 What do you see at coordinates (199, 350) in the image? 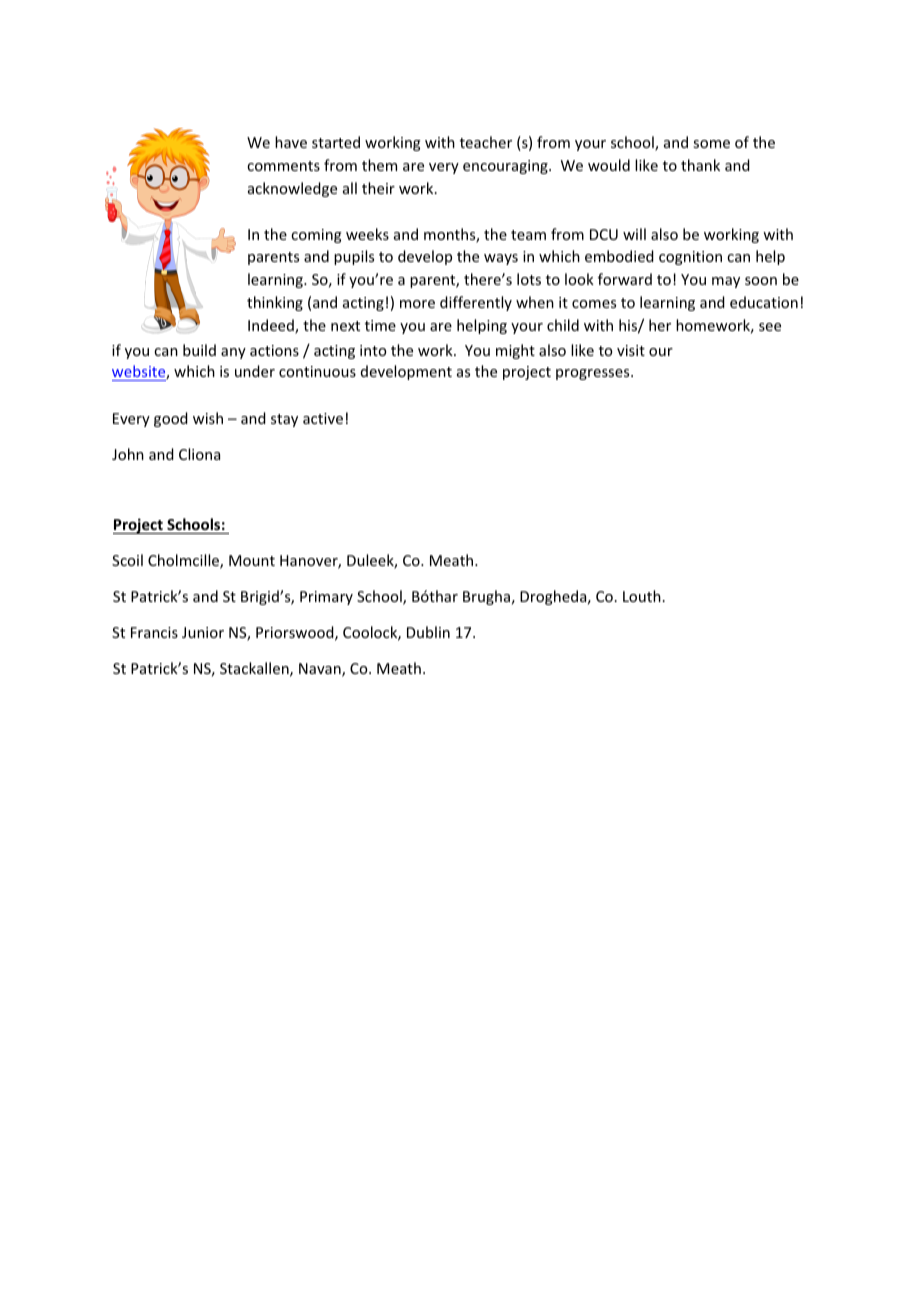
I see `build` at bounding box center [199, 350].
